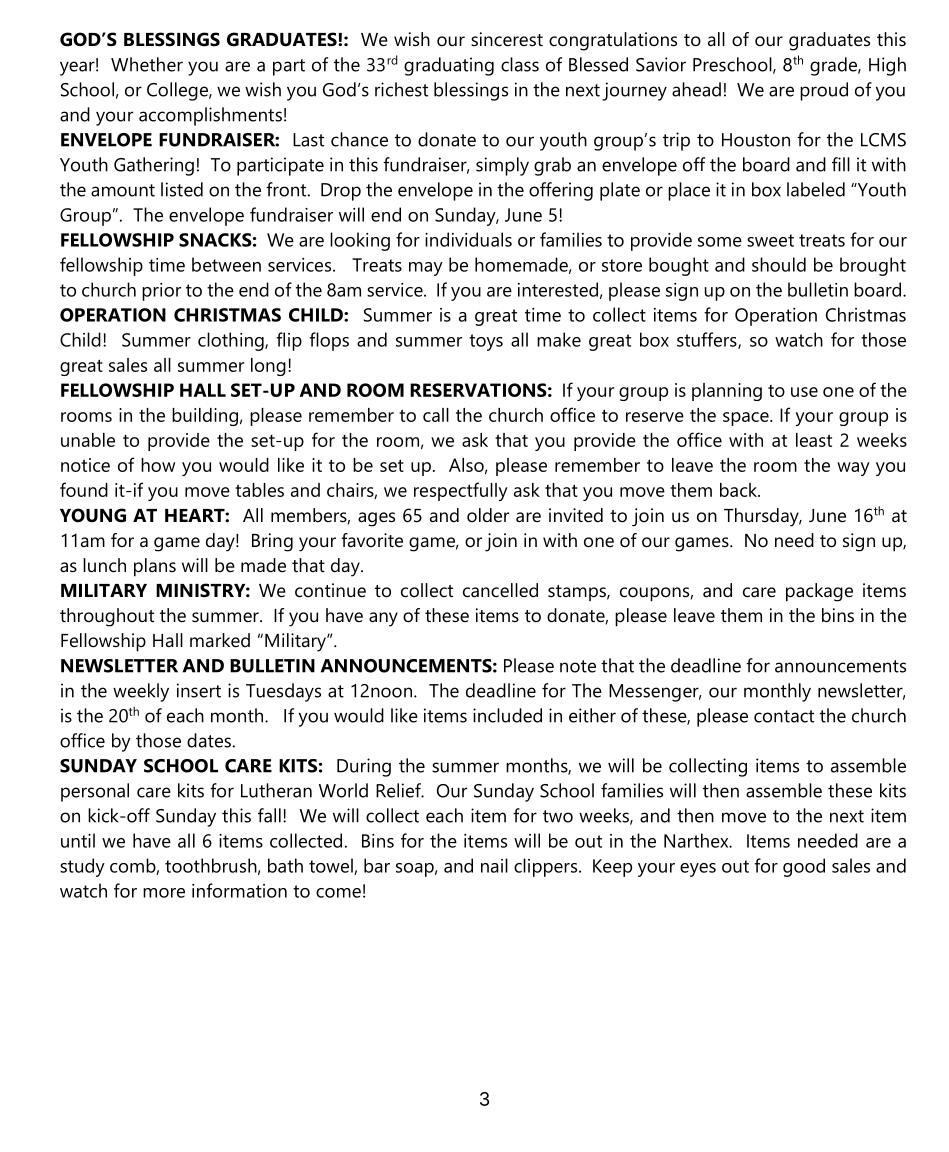 Image resolution: width=949 pixels, height=1152 pixels. What do you see at coordinates (468, 239) in the page?
I see `individuals` at bounding box center [468, 239].
